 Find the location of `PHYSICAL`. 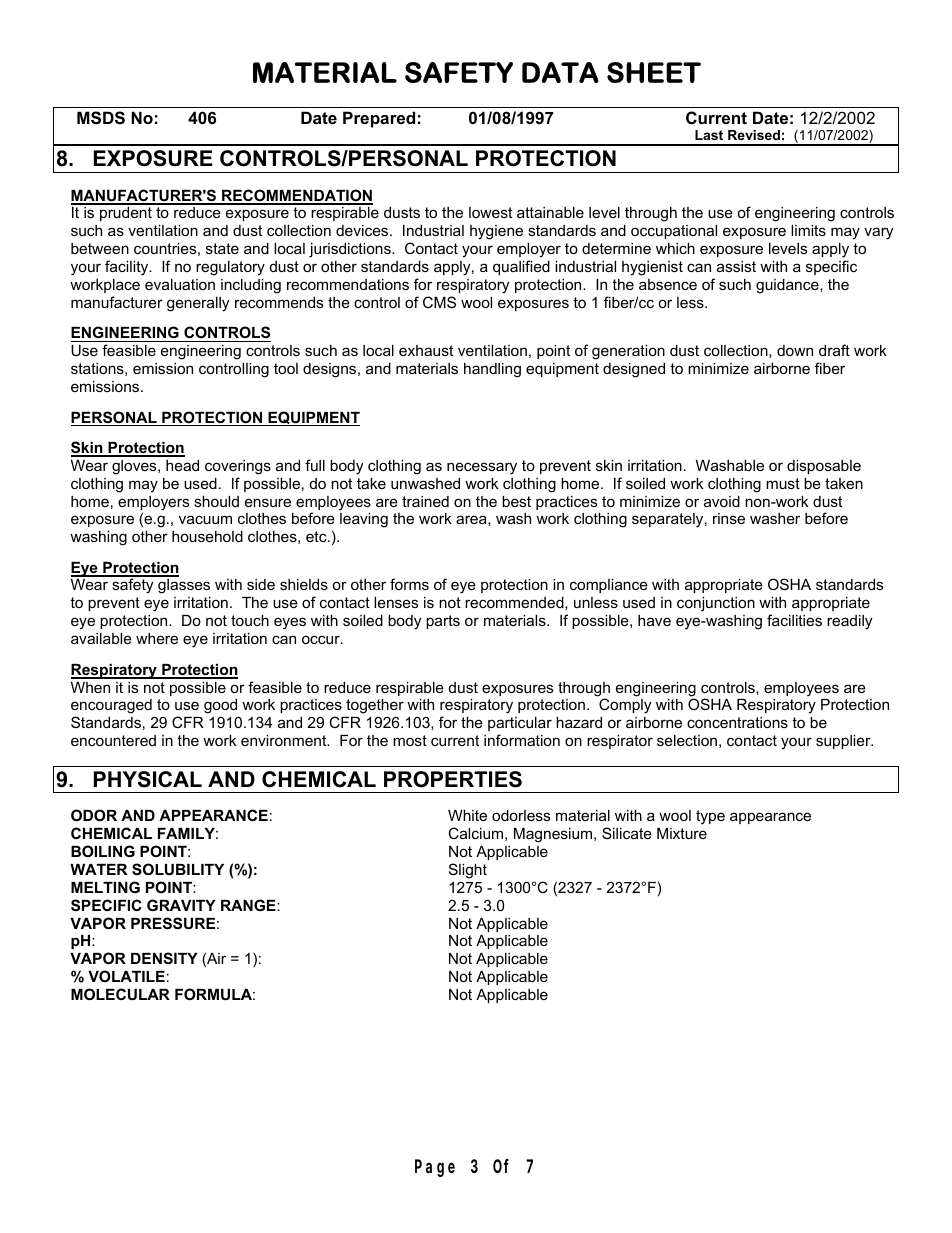

PHYSICAL is located at coordinates (148, 779).
